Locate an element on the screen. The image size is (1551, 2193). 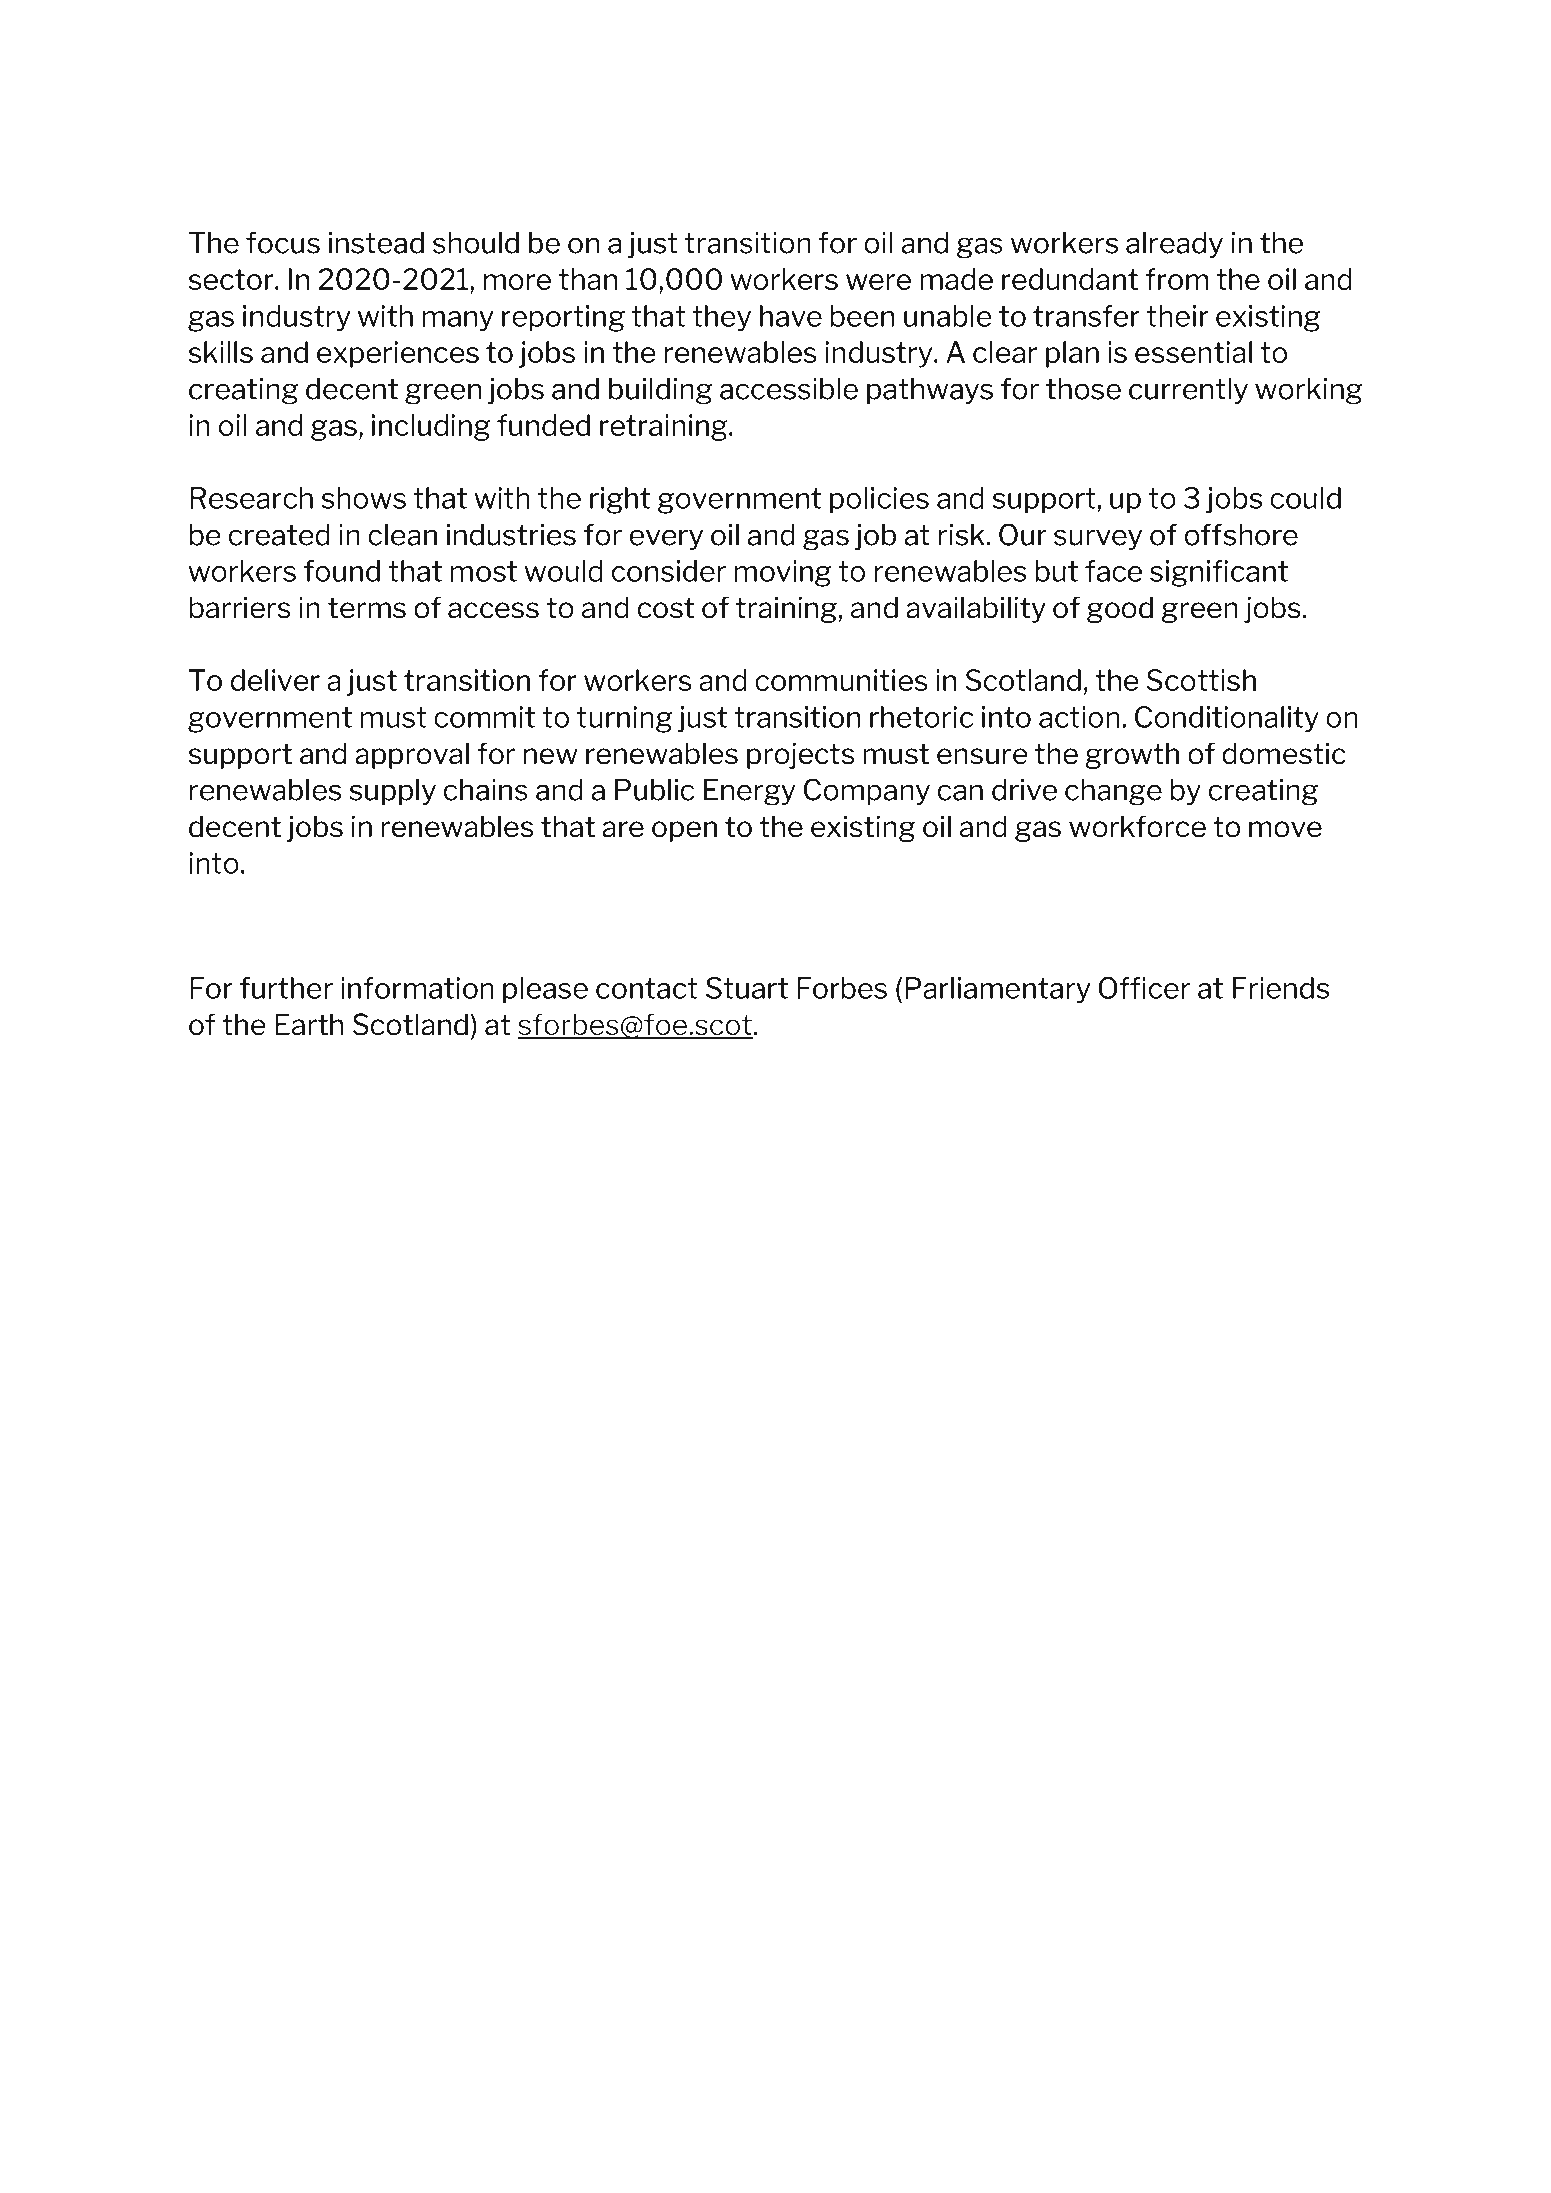
were is located at coordinates (878, 282).
